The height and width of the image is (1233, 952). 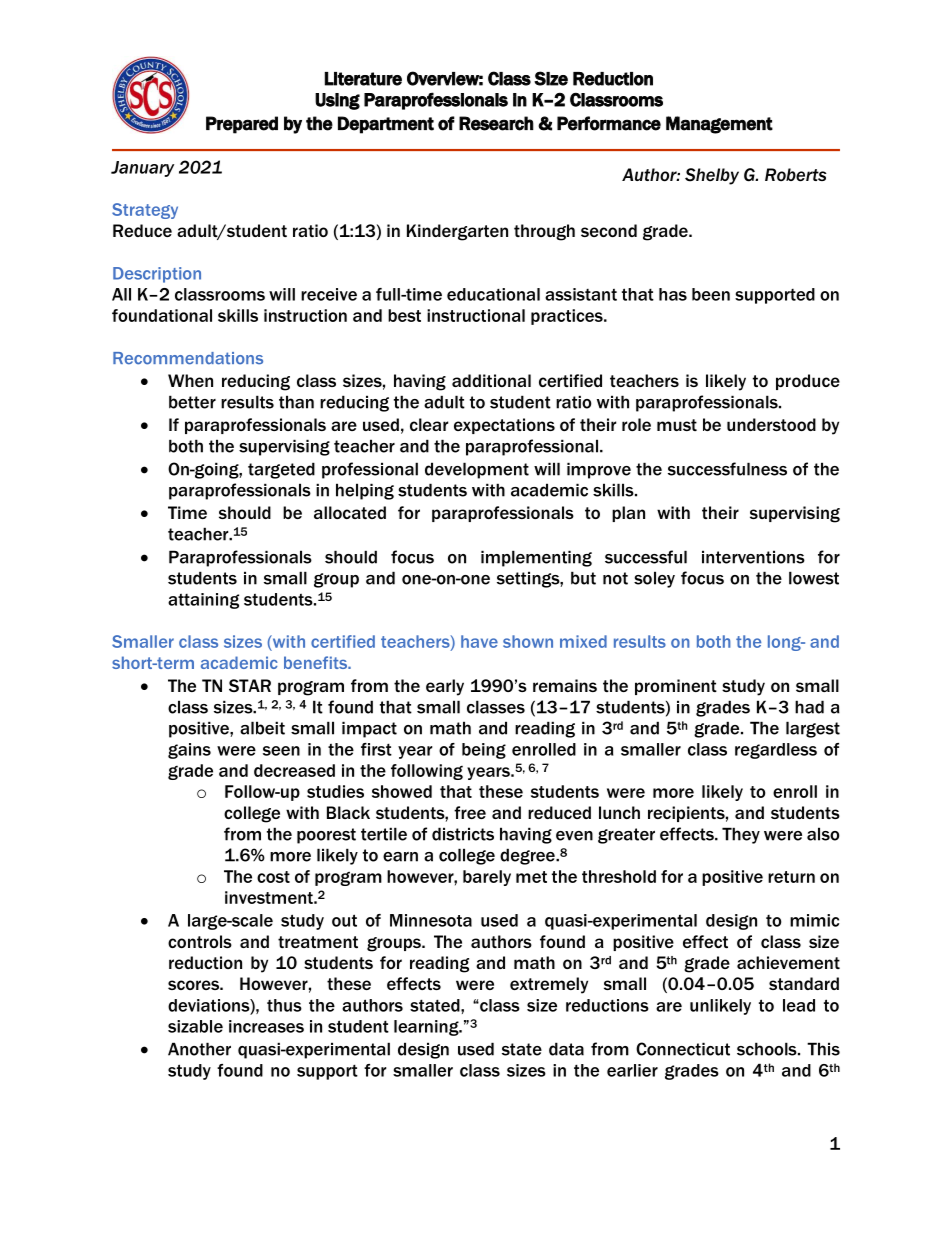 What do you see at coordinates (203, 601) in the image?
I see `attaining` at bounding box center [203, 601].
